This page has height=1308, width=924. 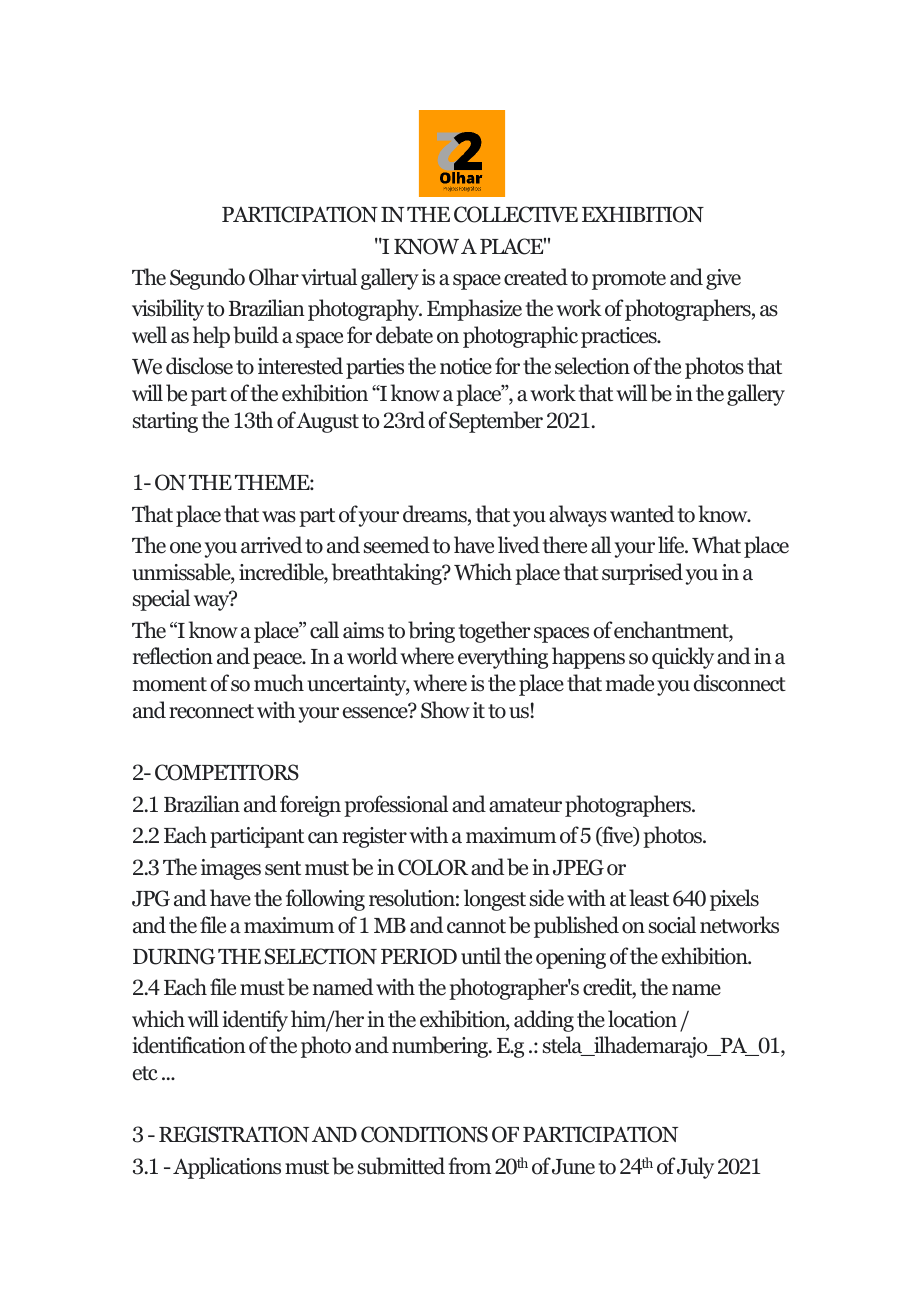 What do you see at coordinates (516, 214) in the page?
I see `COLLECTIVE` at bounding box center [516, 214].
